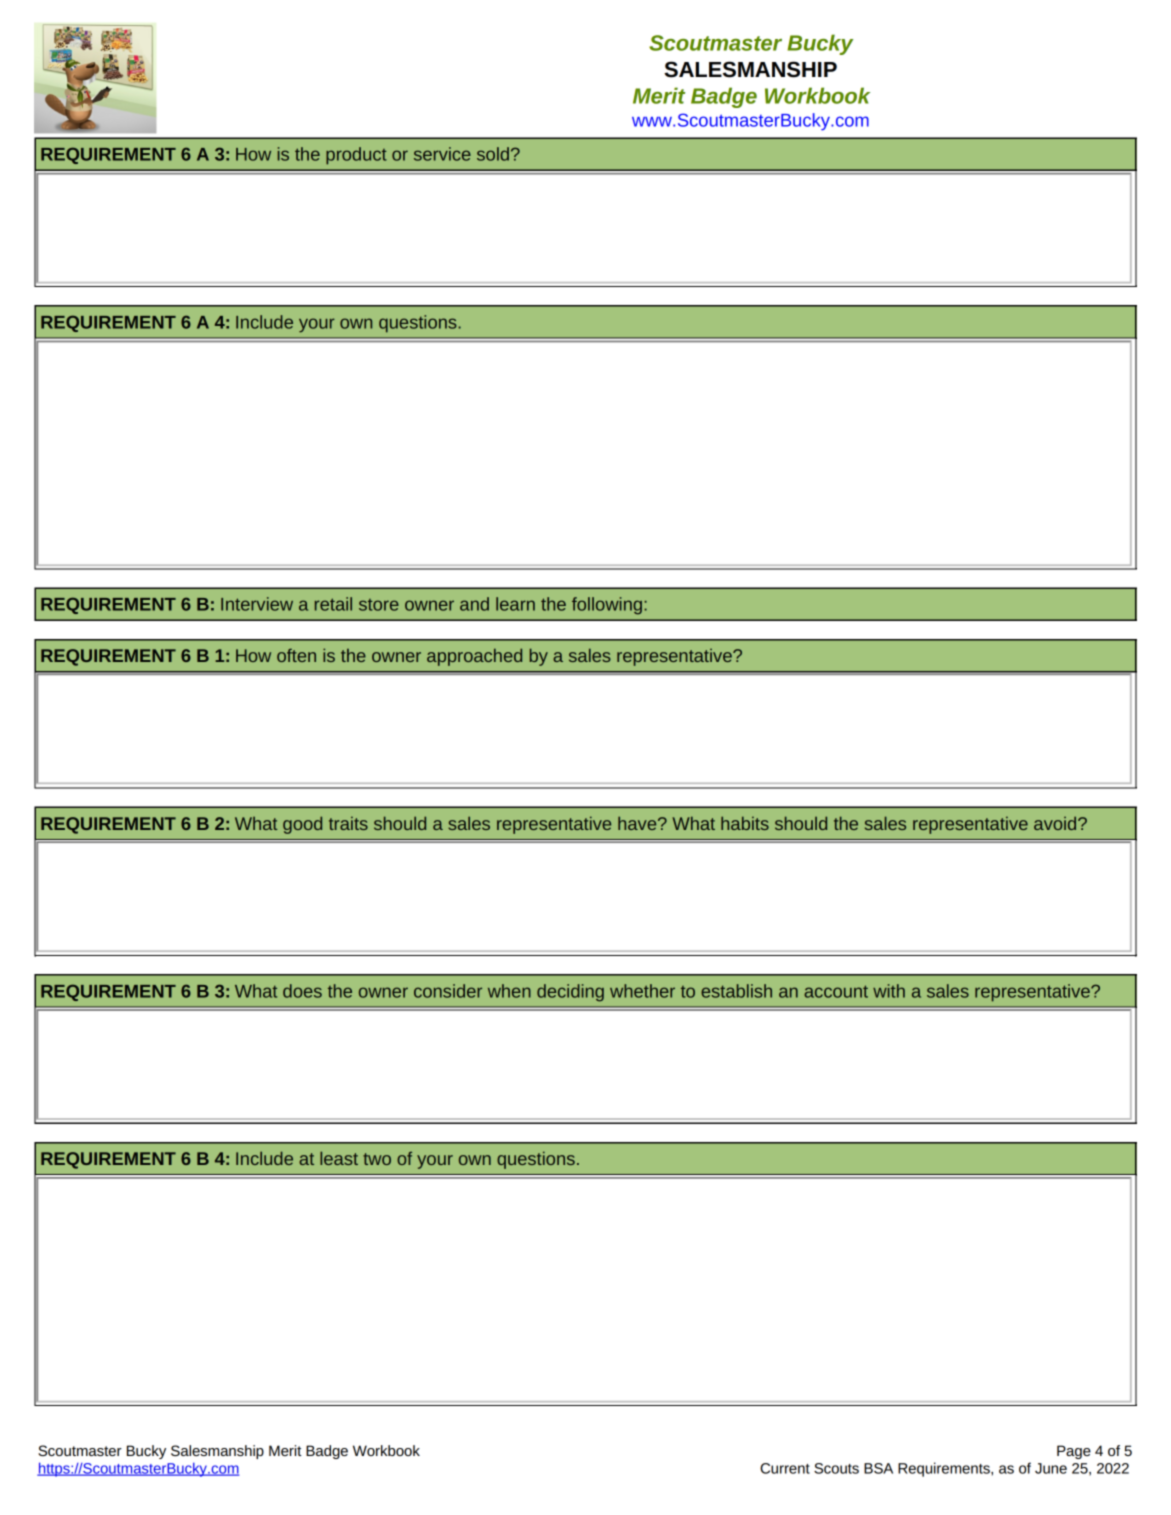  I want to click on sold, so click(493, 154).
